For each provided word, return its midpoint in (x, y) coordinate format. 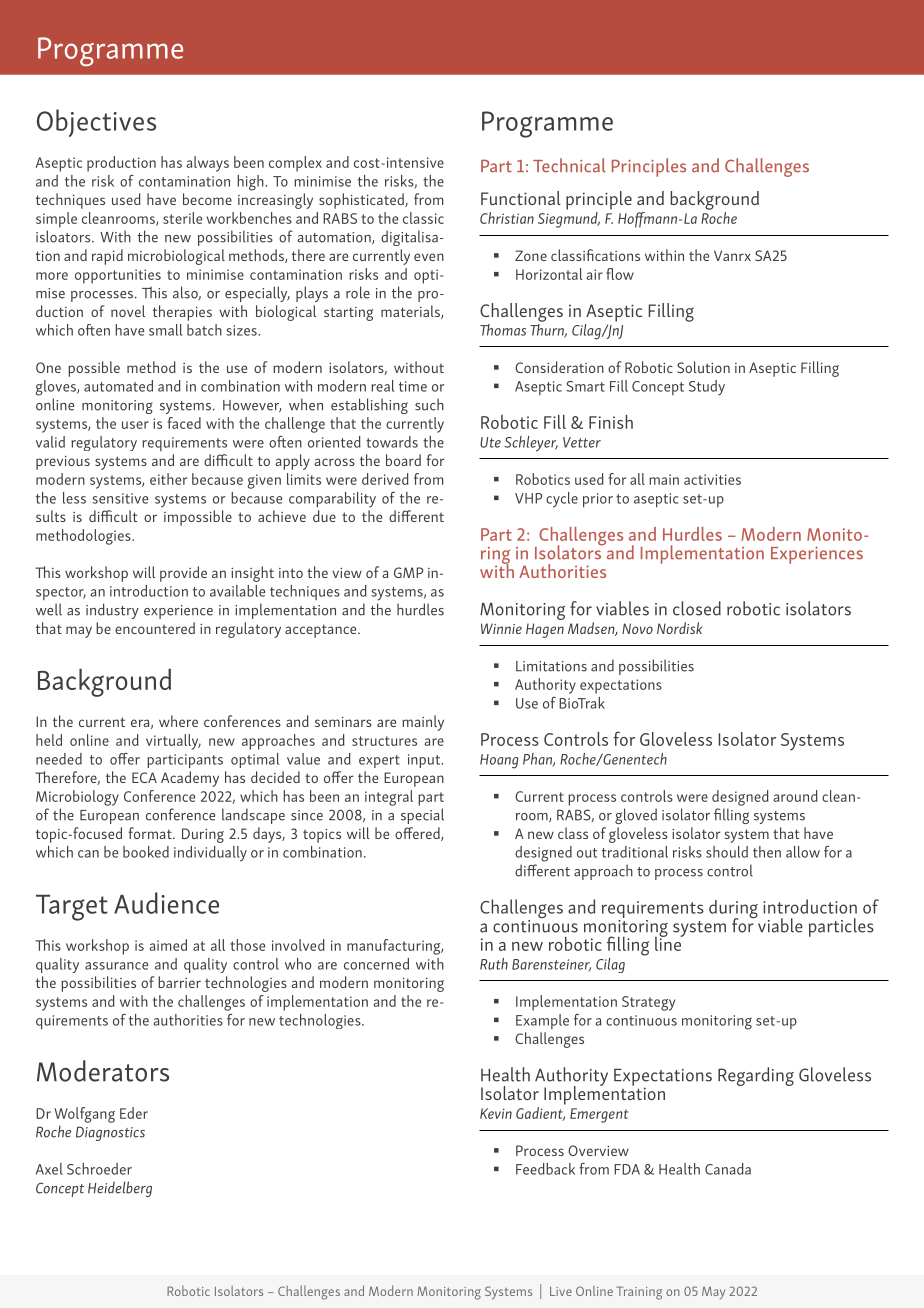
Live (561, 1291)
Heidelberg (120, 1189)
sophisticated (362, 201)
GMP (408, 572)
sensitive (120, 498)
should (727, 852)
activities (712, 479)
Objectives (96, 123)
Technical (569, 165)
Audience (166, 903)
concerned (376, 964)
